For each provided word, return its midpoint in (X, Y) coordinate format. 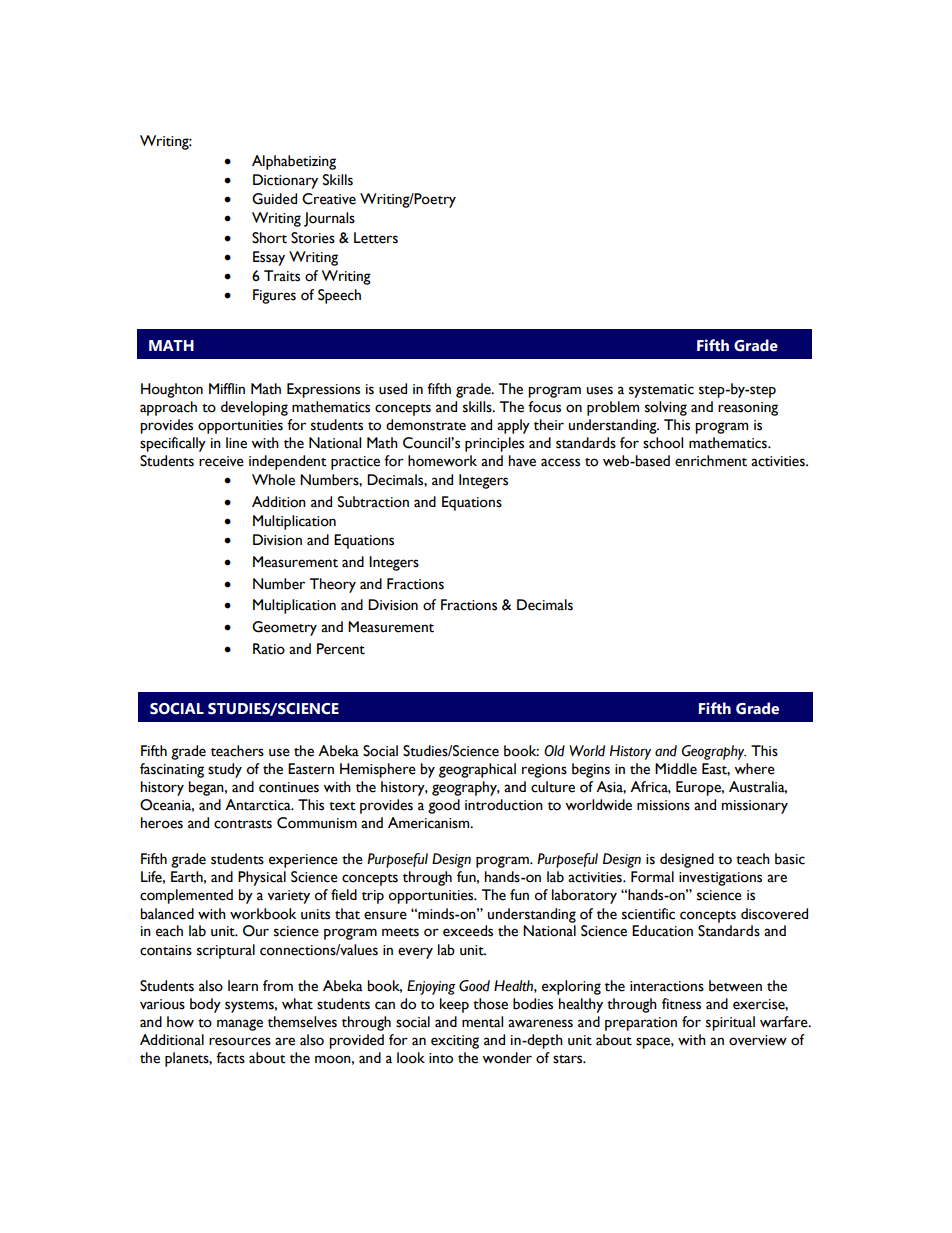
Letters (376, 238)
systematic (661, 391)
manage (240, 1025)
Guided (274, 199)
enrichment (711, 461)
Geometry (284, 628)
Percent (341, 649)
